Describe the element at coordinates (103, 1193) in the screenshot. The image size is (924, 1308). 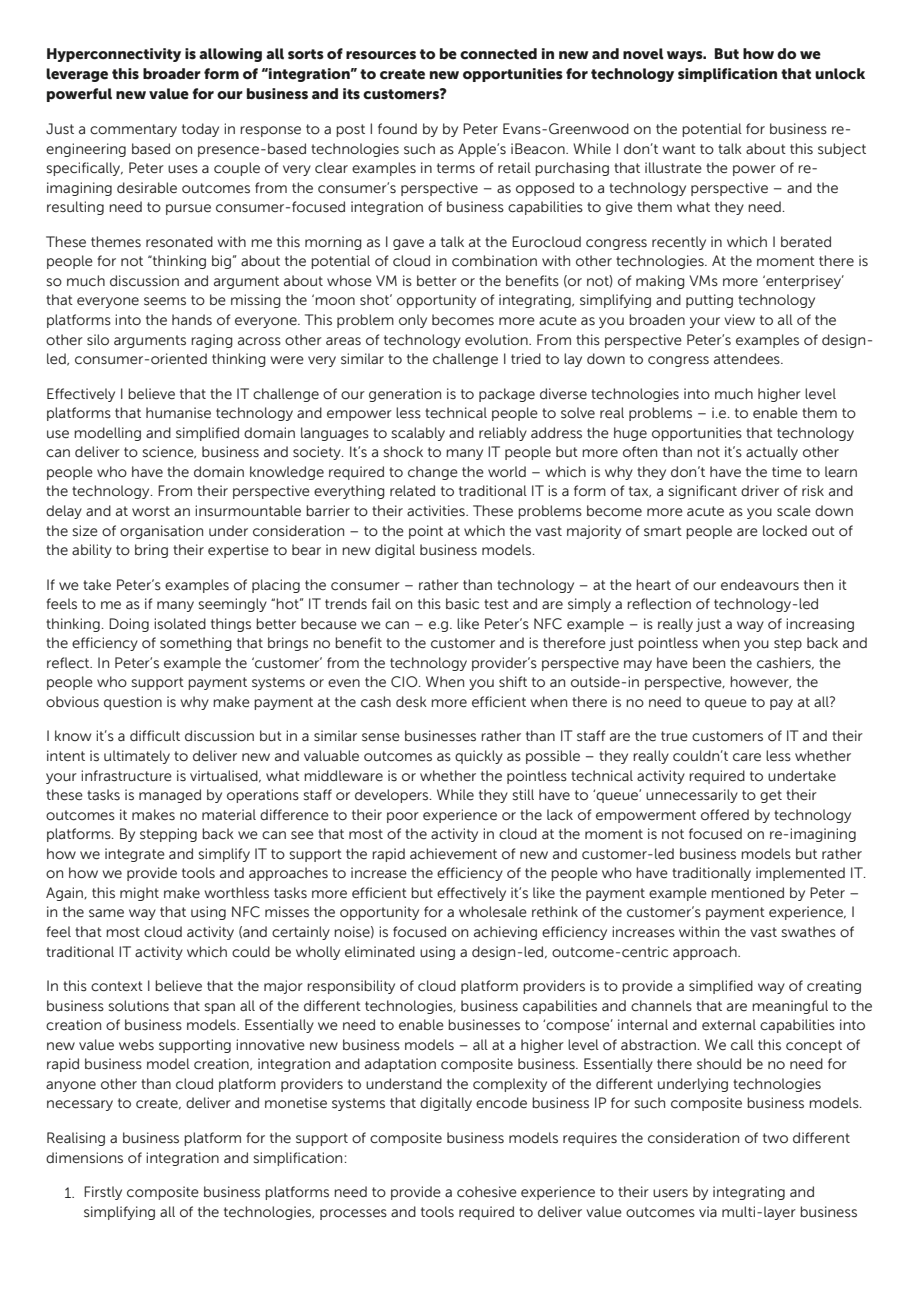
I see `Firstly` at that location.
